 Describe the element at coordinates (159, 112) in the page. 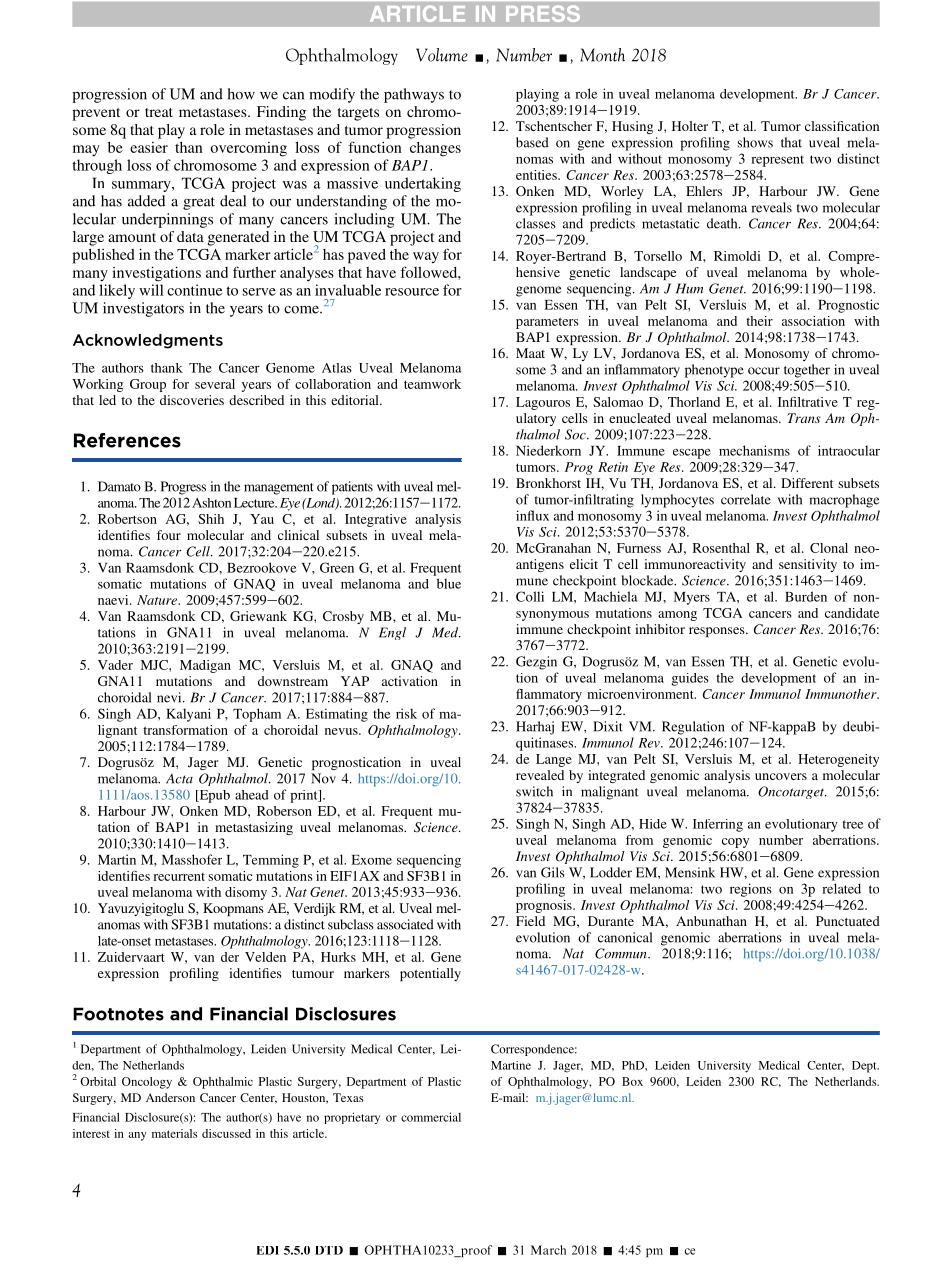

I see `treat` at that location.
